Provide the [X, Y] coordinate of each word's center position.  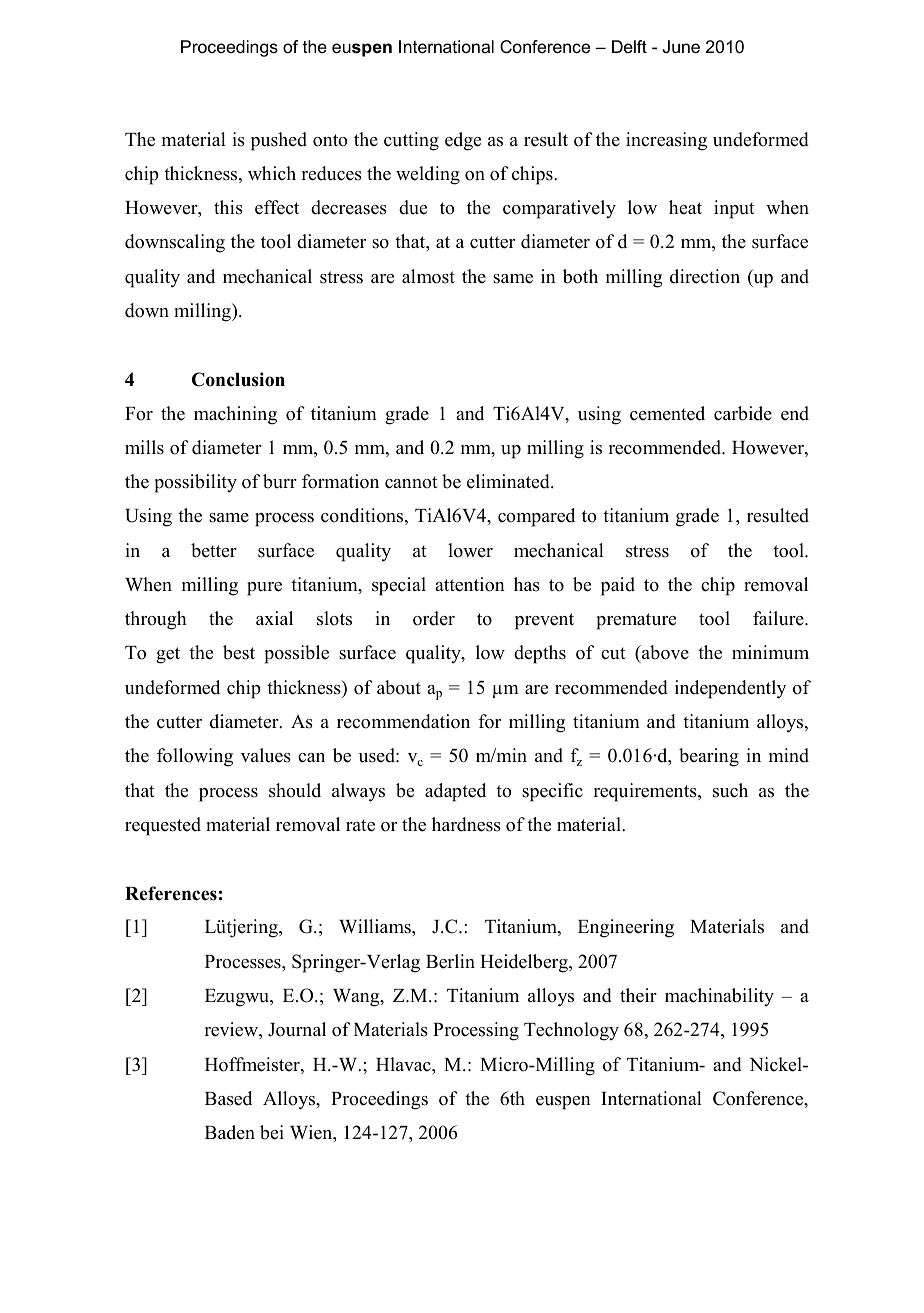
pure [264, 589]
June [681, 47]
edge [463, 141]
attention [470, 584]
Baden [230, 1132]
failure [779, 618]
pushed [279, 141]
